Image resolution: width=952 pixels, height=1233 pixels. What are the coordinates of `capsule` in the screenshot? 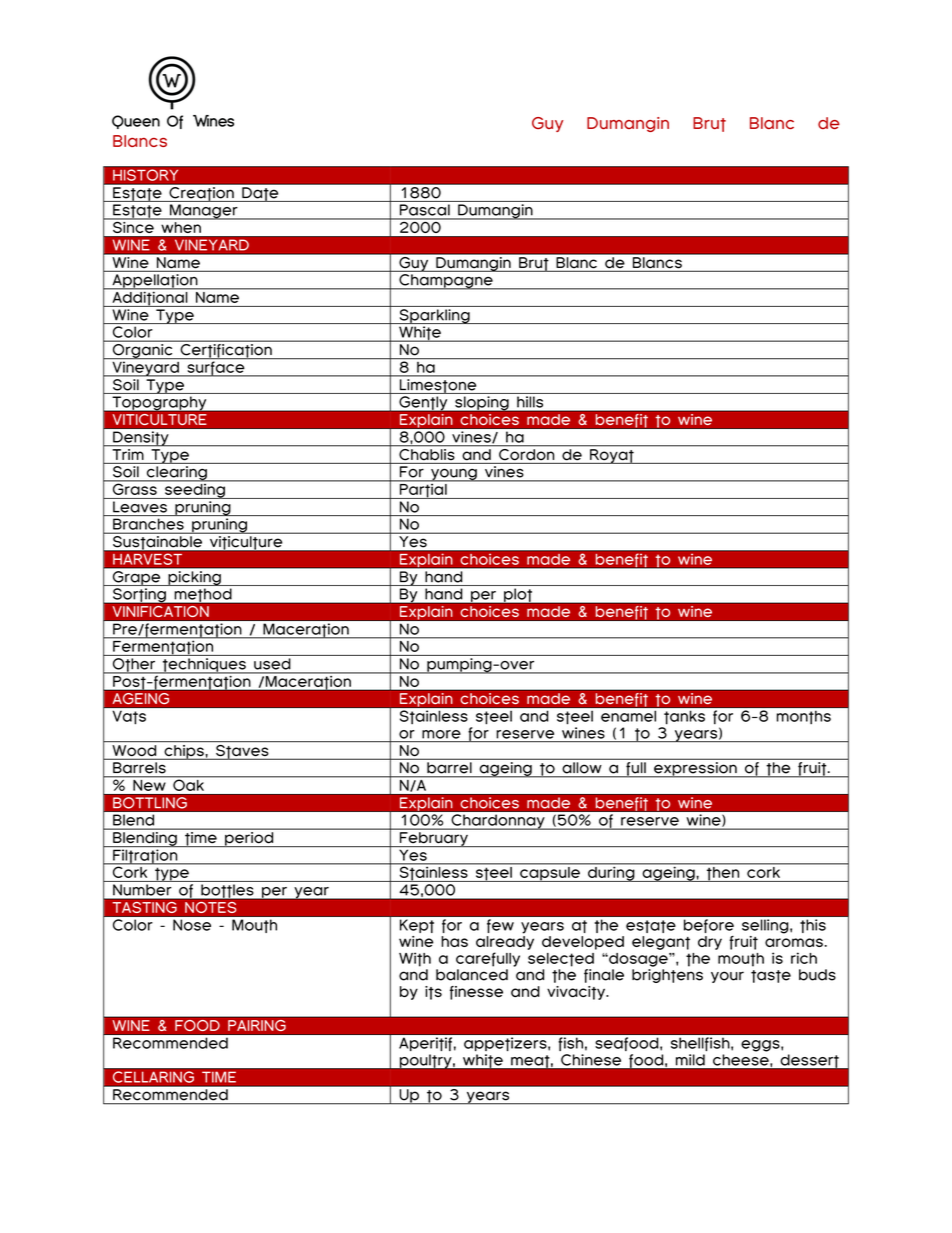 It's located at (550, 874).
